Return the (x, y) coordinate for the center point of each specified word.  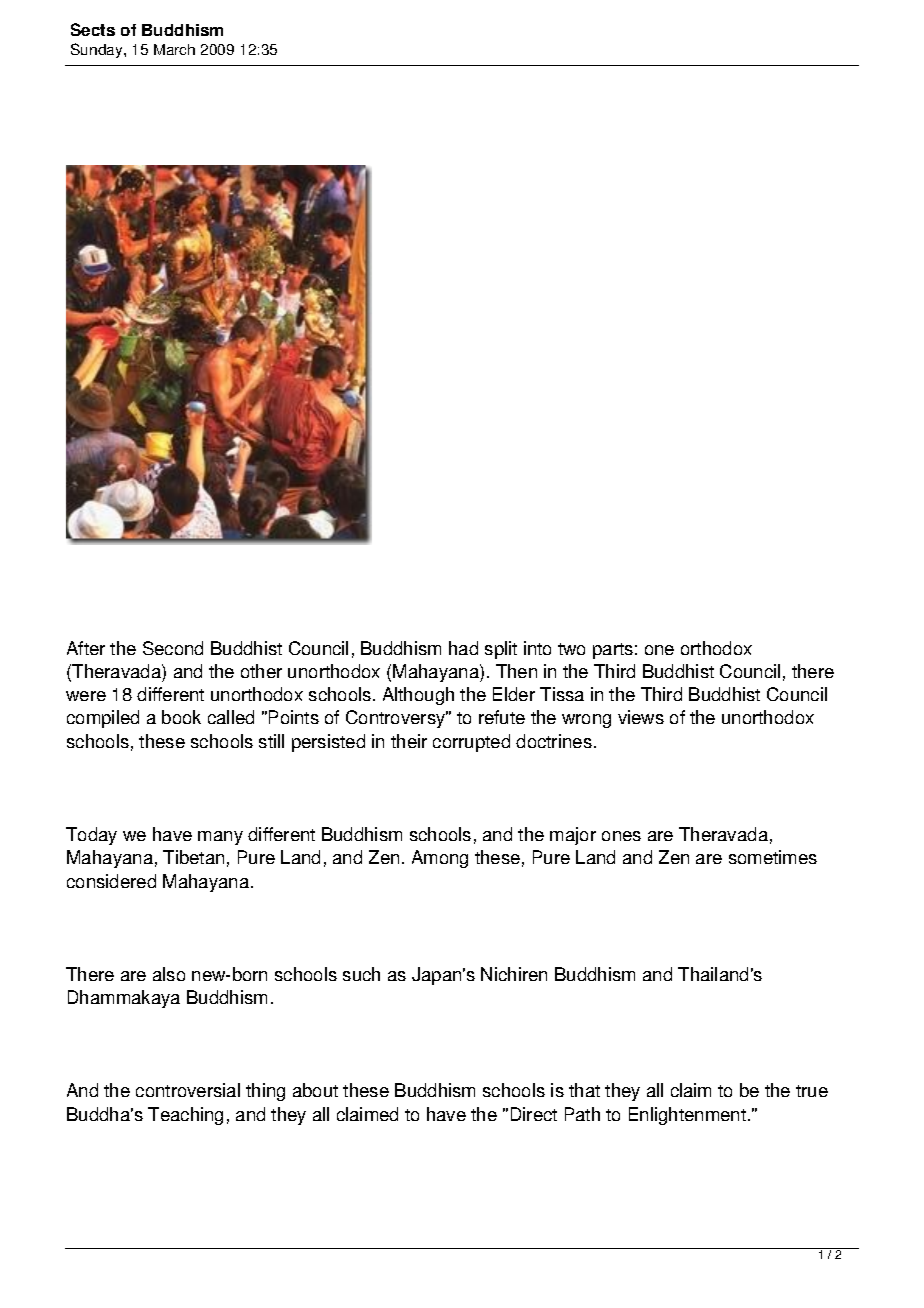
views (641, 717)
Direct (534, 1114)
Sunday (98, 50)
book (181, 717)
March (174, 49)
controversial (188, 1090)
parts (613, 651)
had (463, 648)
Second (173, 648)
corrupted (471, 743)
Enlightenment (687, 1116)
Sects (93, 29)
